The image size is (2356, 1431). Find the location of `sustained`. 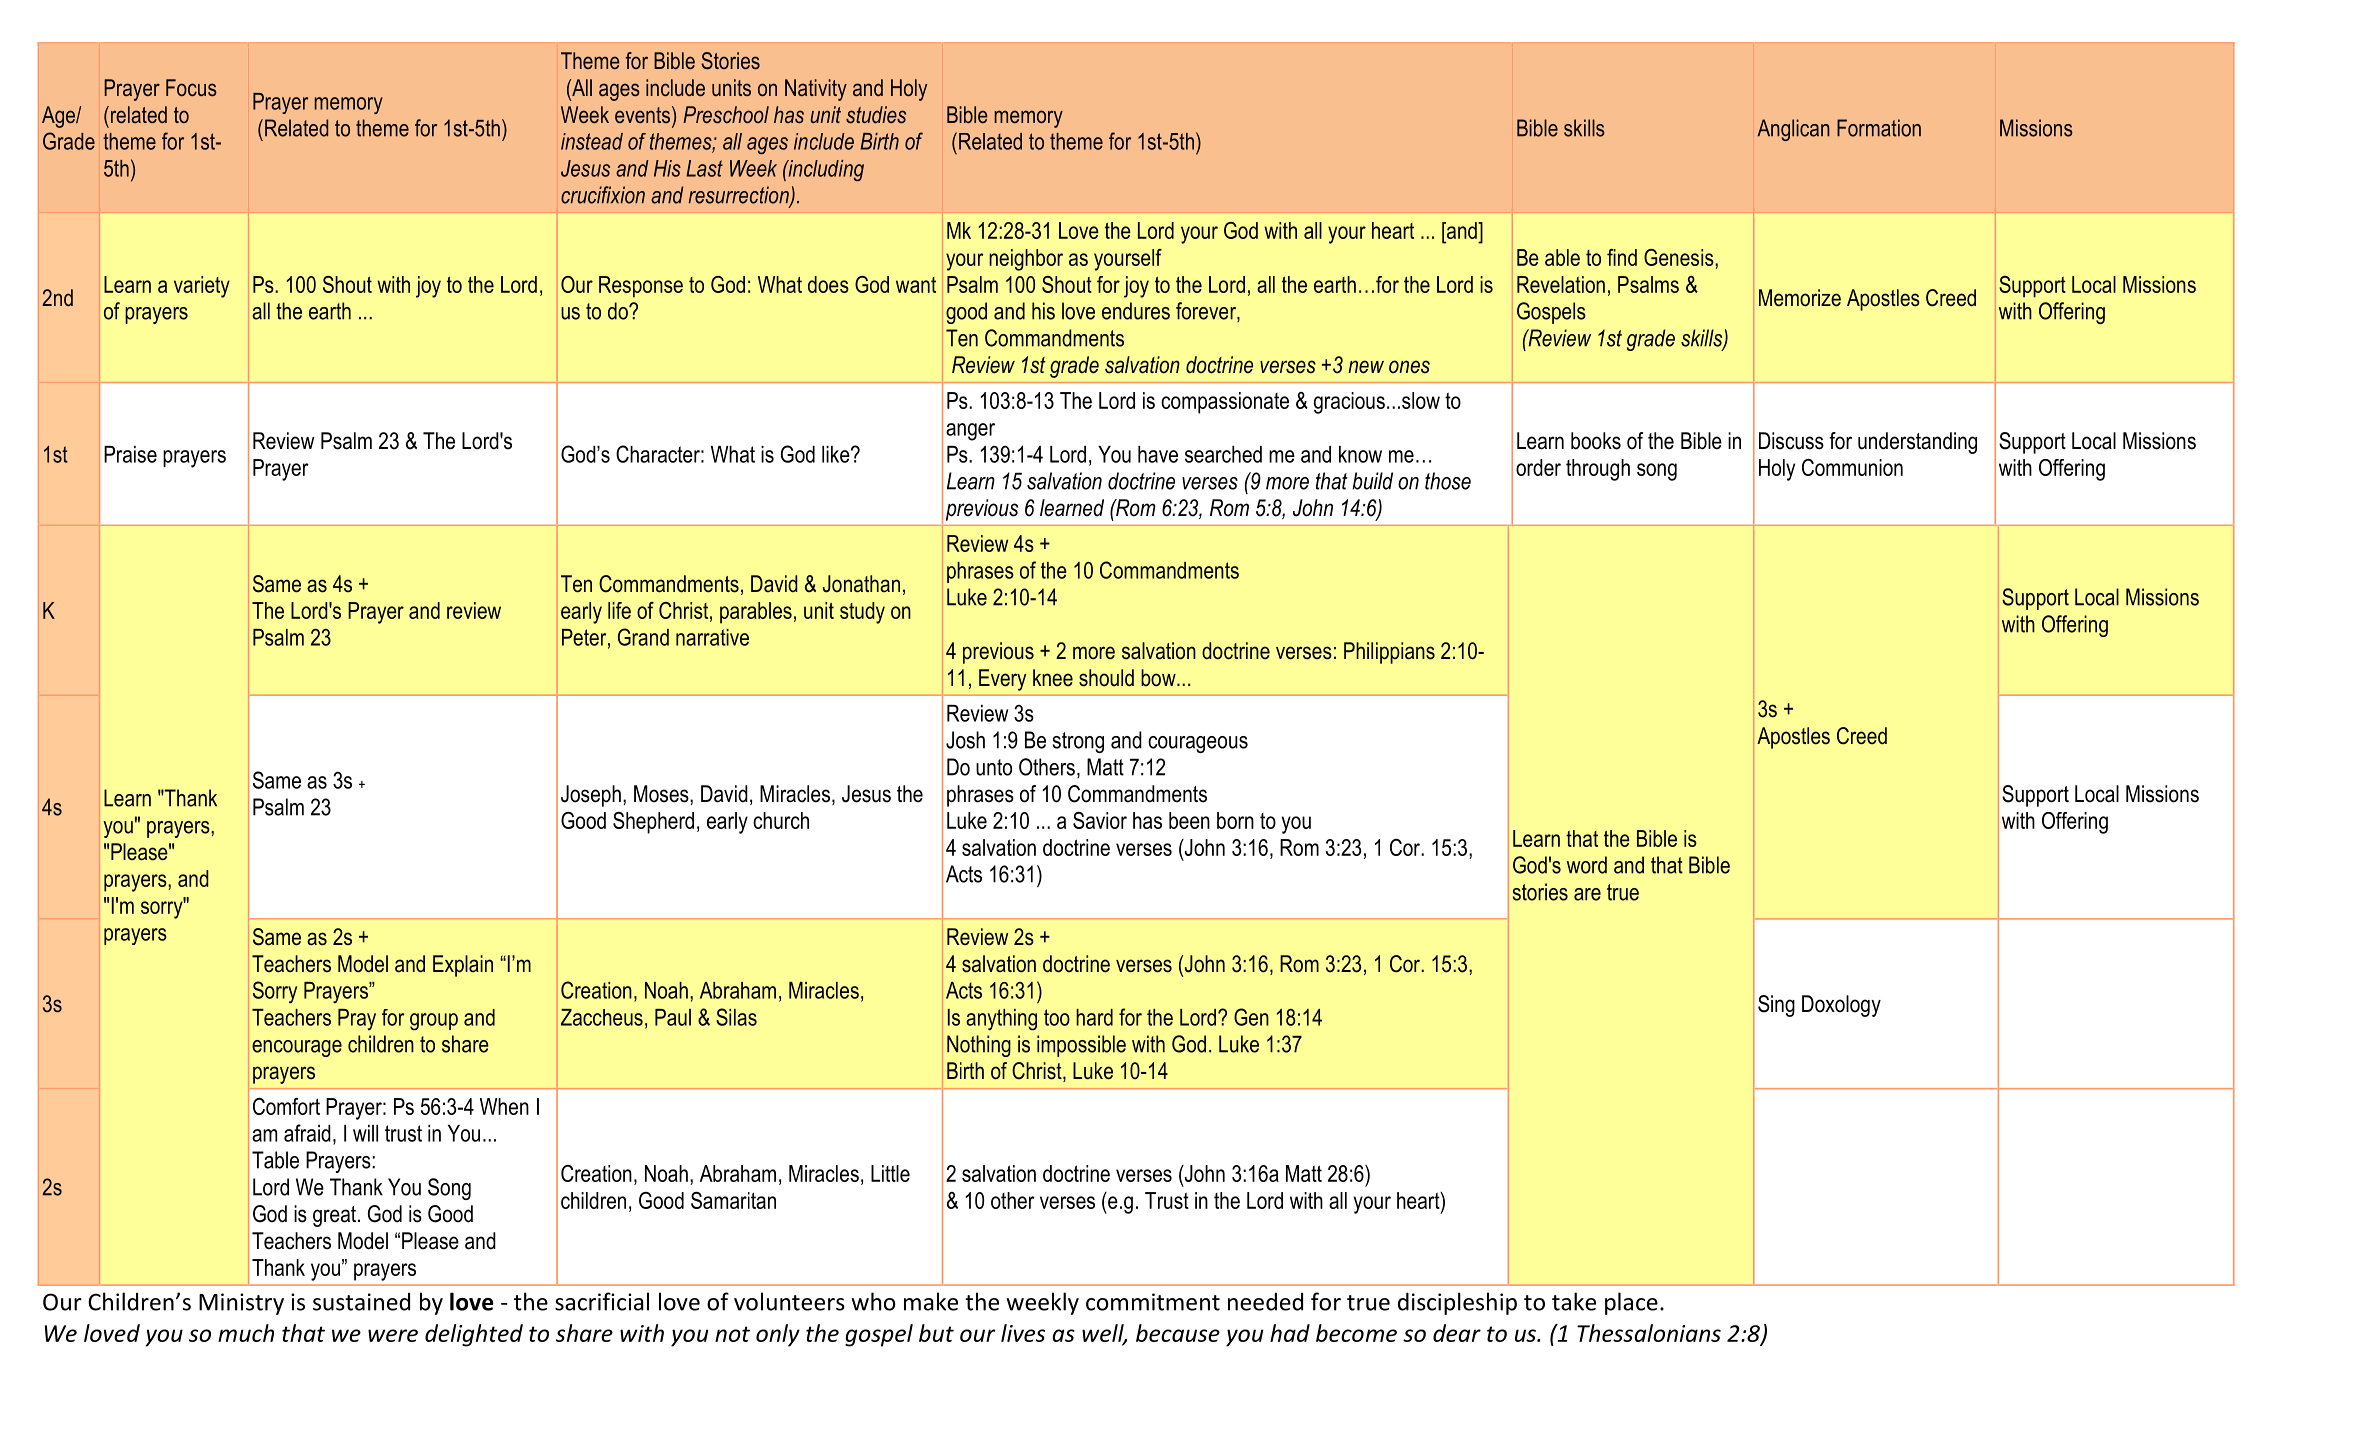

sustained is located at coordinates (361, 1301).
